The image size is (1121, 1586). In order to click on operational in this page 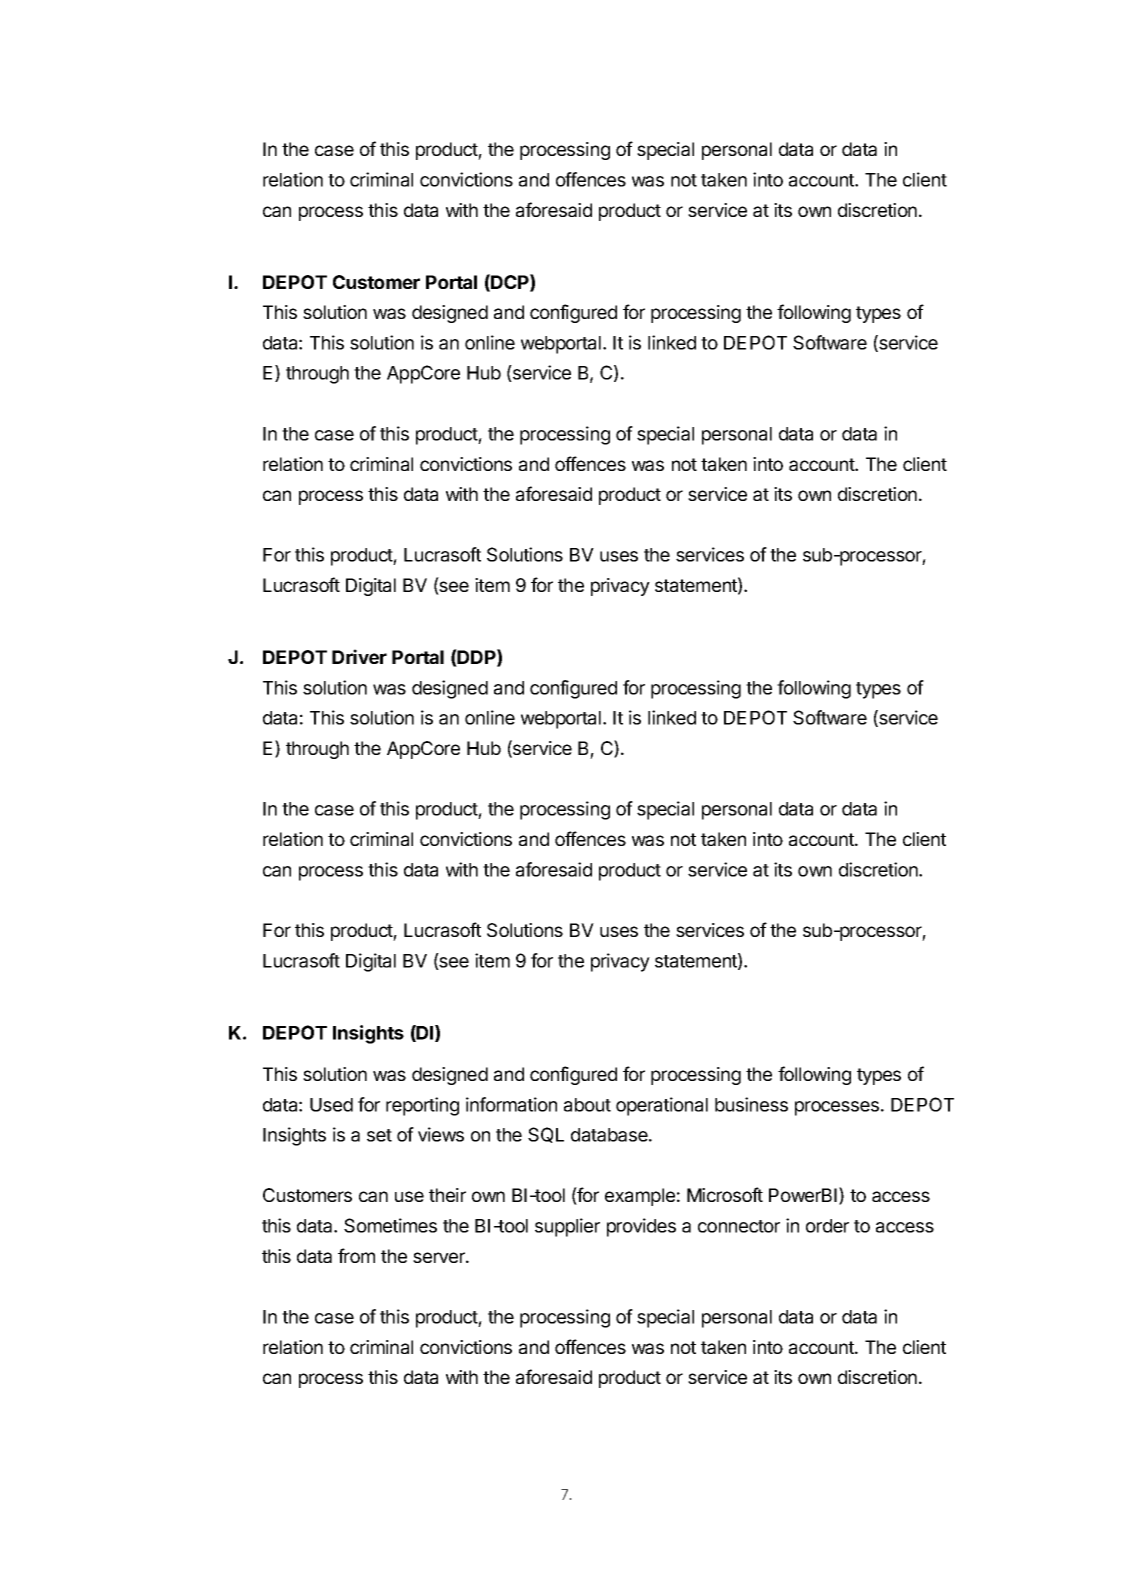, I will do `click(662, 1106)`.
